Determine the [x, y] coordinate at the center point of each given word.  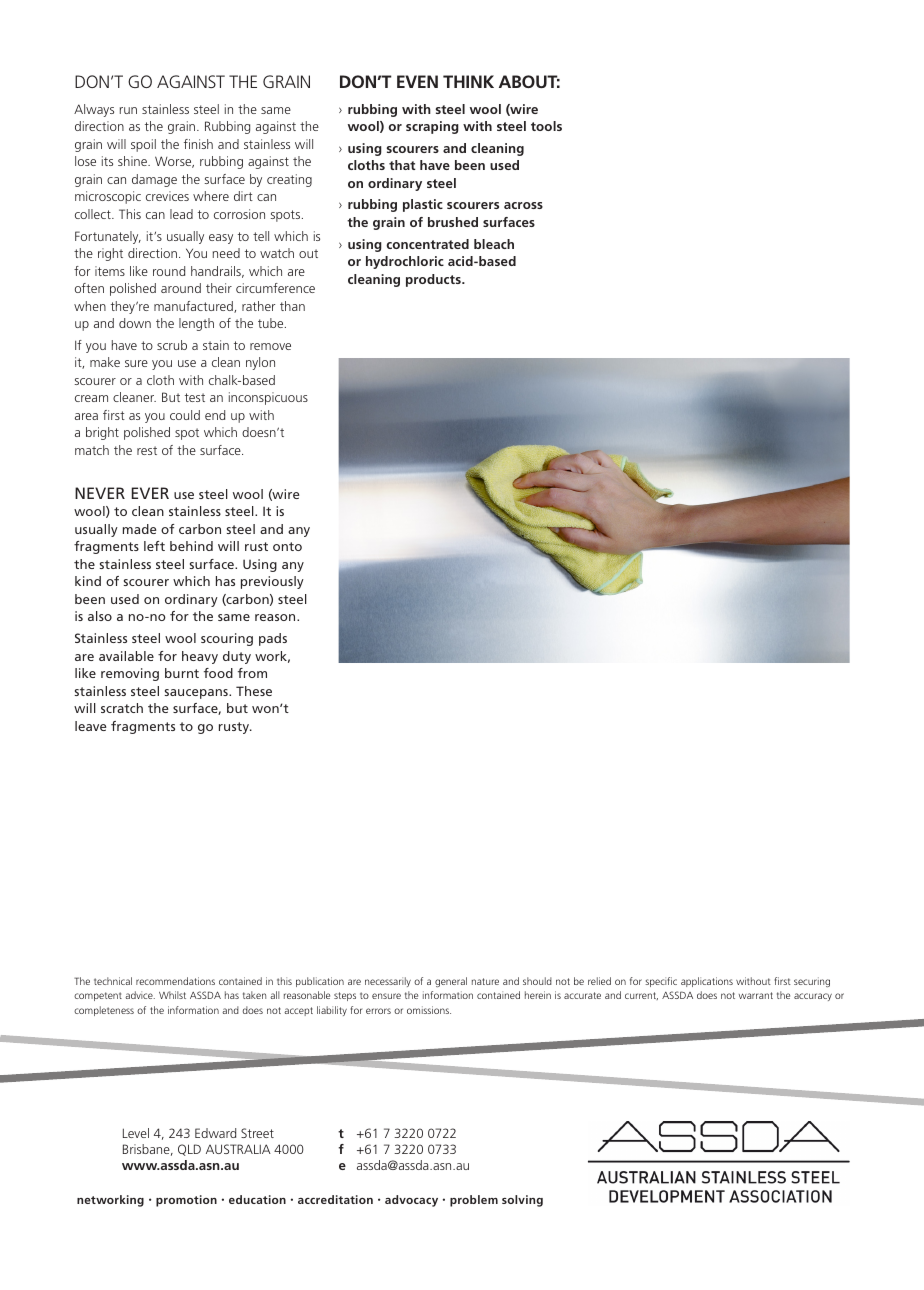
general [451, 982]
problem [474, 1201]
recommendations [175, 981]
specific [661, 982]
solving [522, 1201]
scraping [432, 127]
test [195, 397]
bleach [494, 244]
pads [273, 639]
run [128, 110]
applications [707, 982]
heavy [200, 657]
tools [546, 126]
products [434, 280]
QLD [189, 1150]
